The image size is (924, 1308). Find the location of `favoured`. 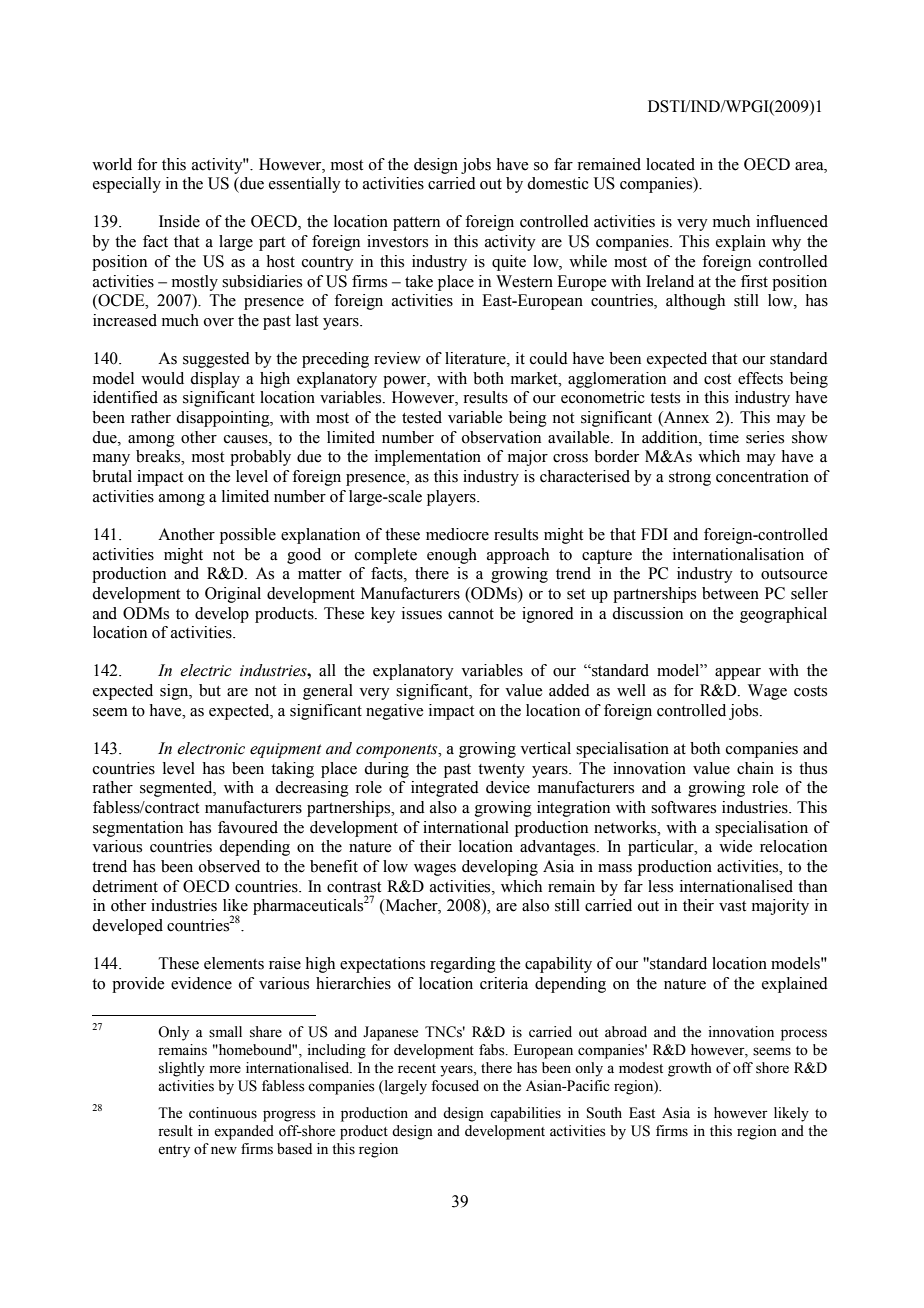

favoured is located at coordinates (248, 827).
